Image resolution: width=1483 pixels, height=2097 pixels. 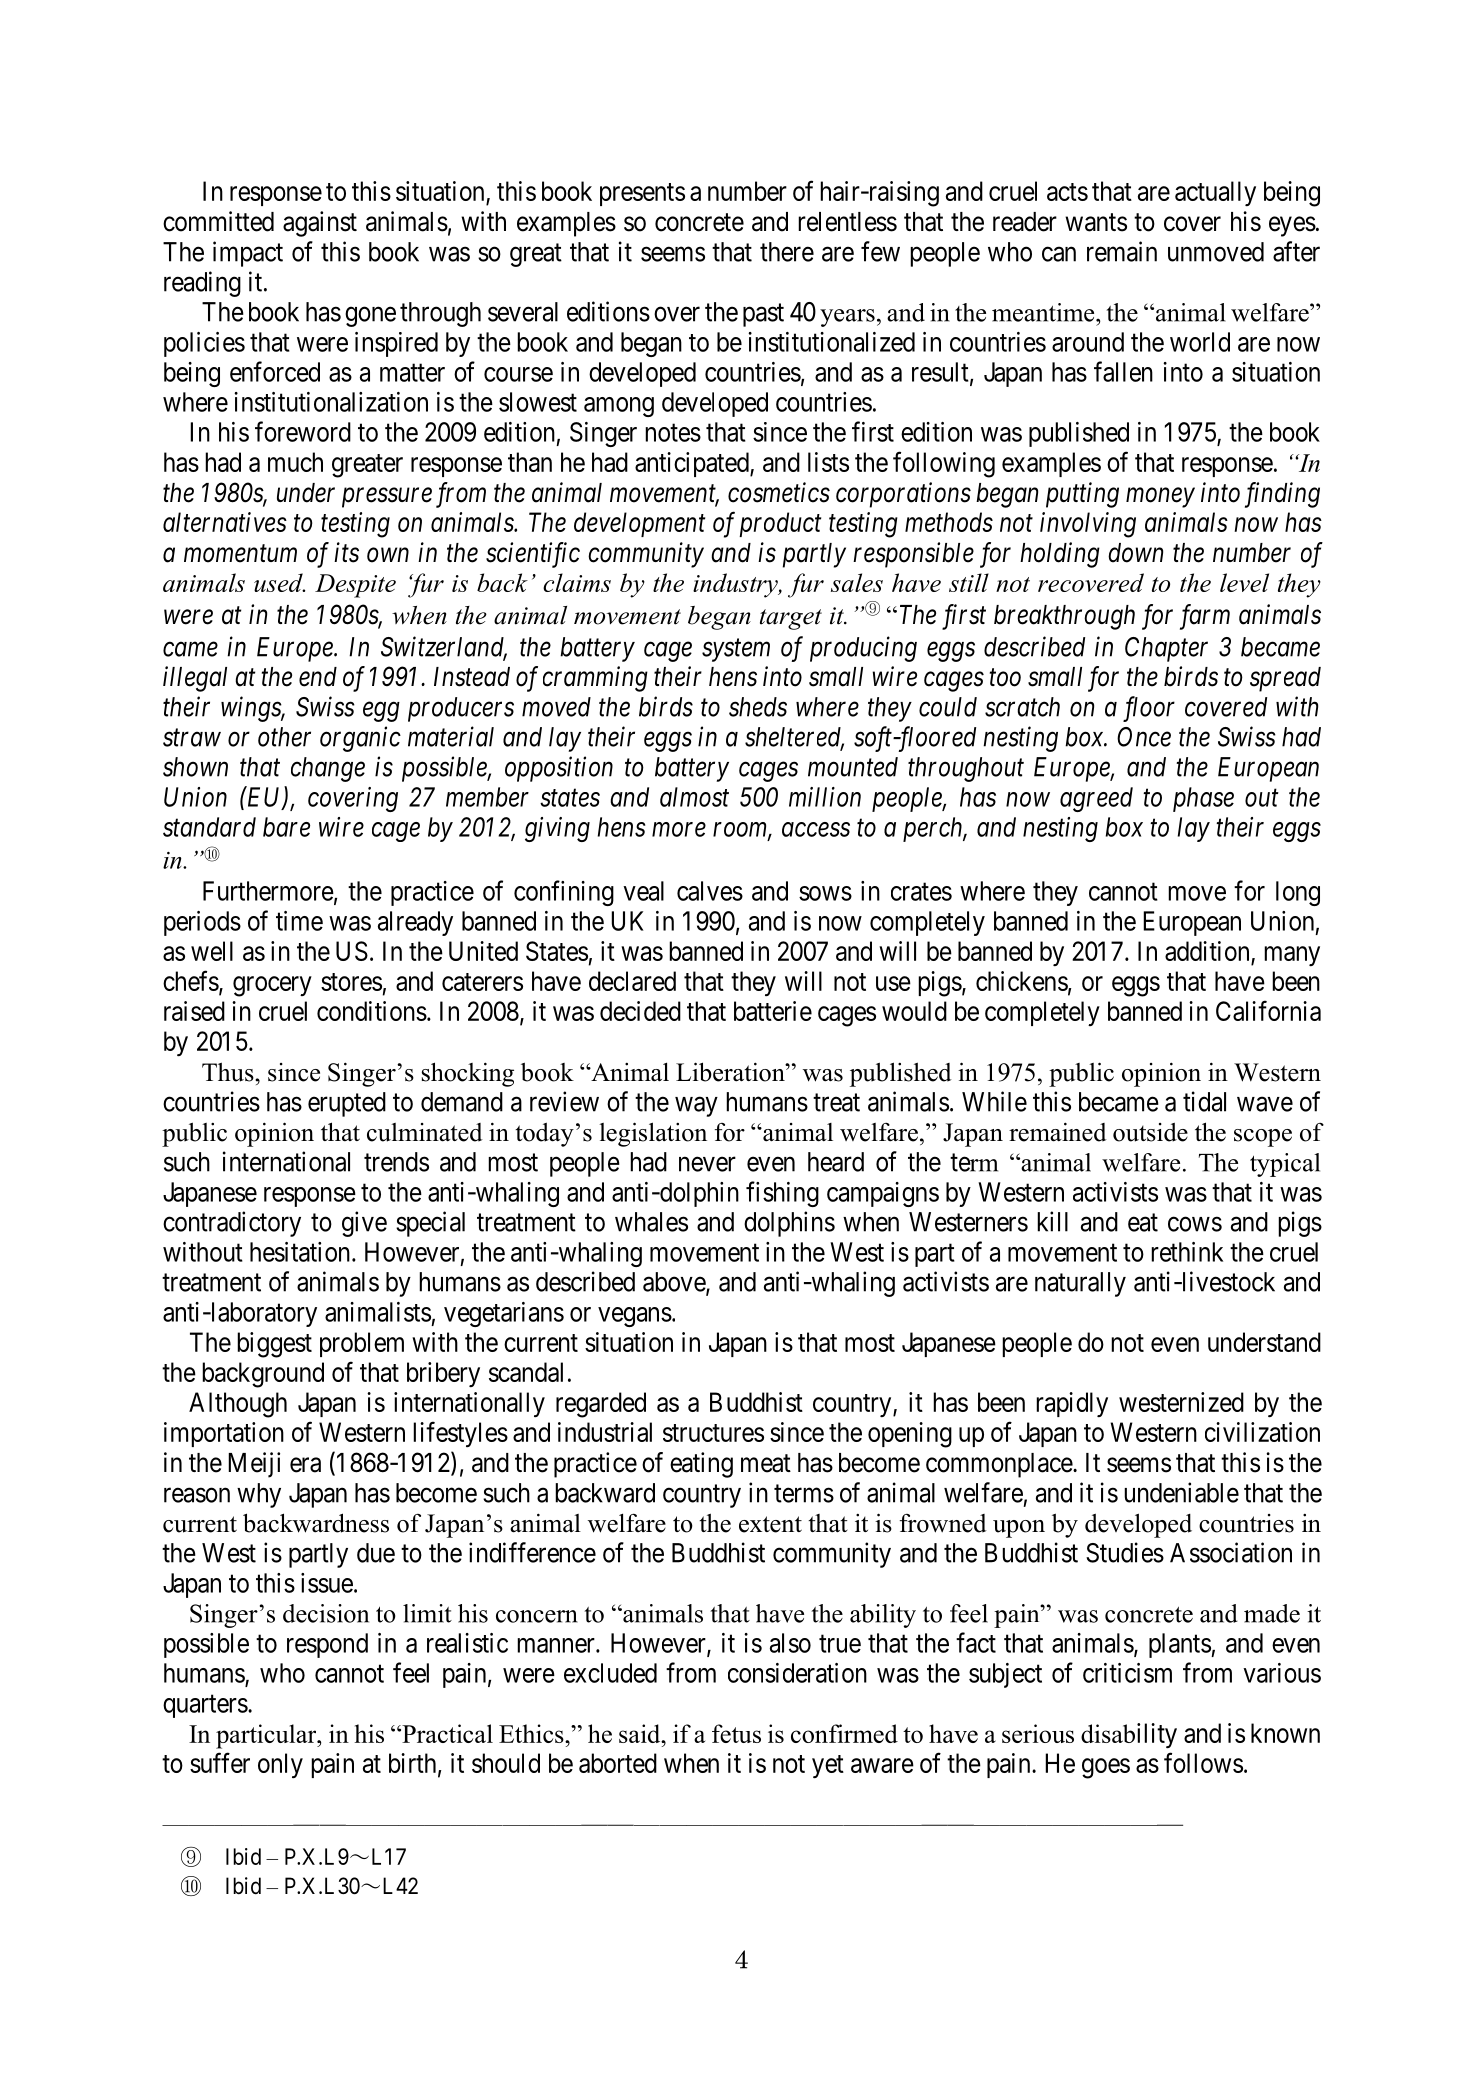 What do you see at coordinates (351, 982) in the screenshot?
I see `stores` at bounding box center [351, 982].
